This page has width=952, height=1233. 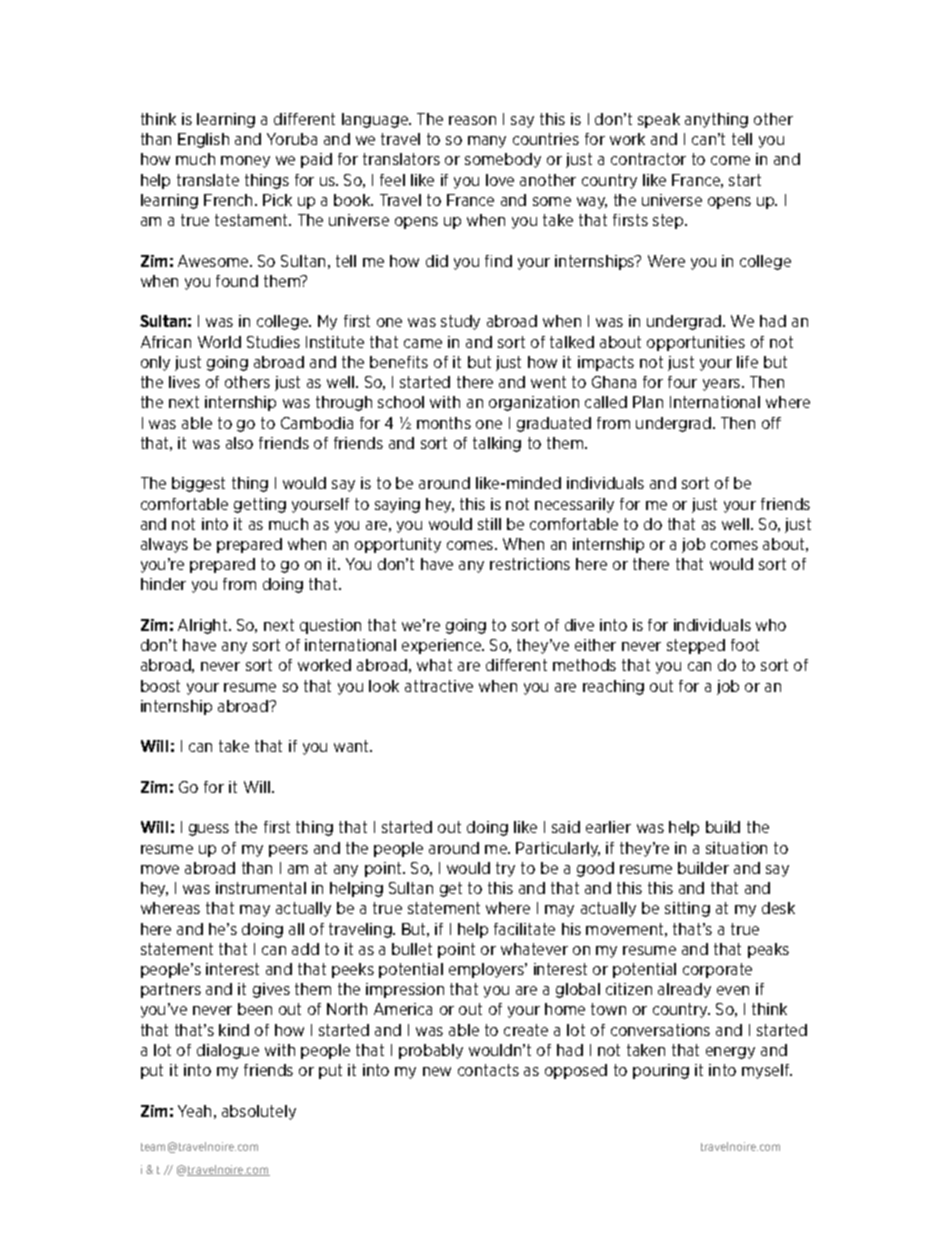 I want to click on guess, so click(x=209, y=830).
